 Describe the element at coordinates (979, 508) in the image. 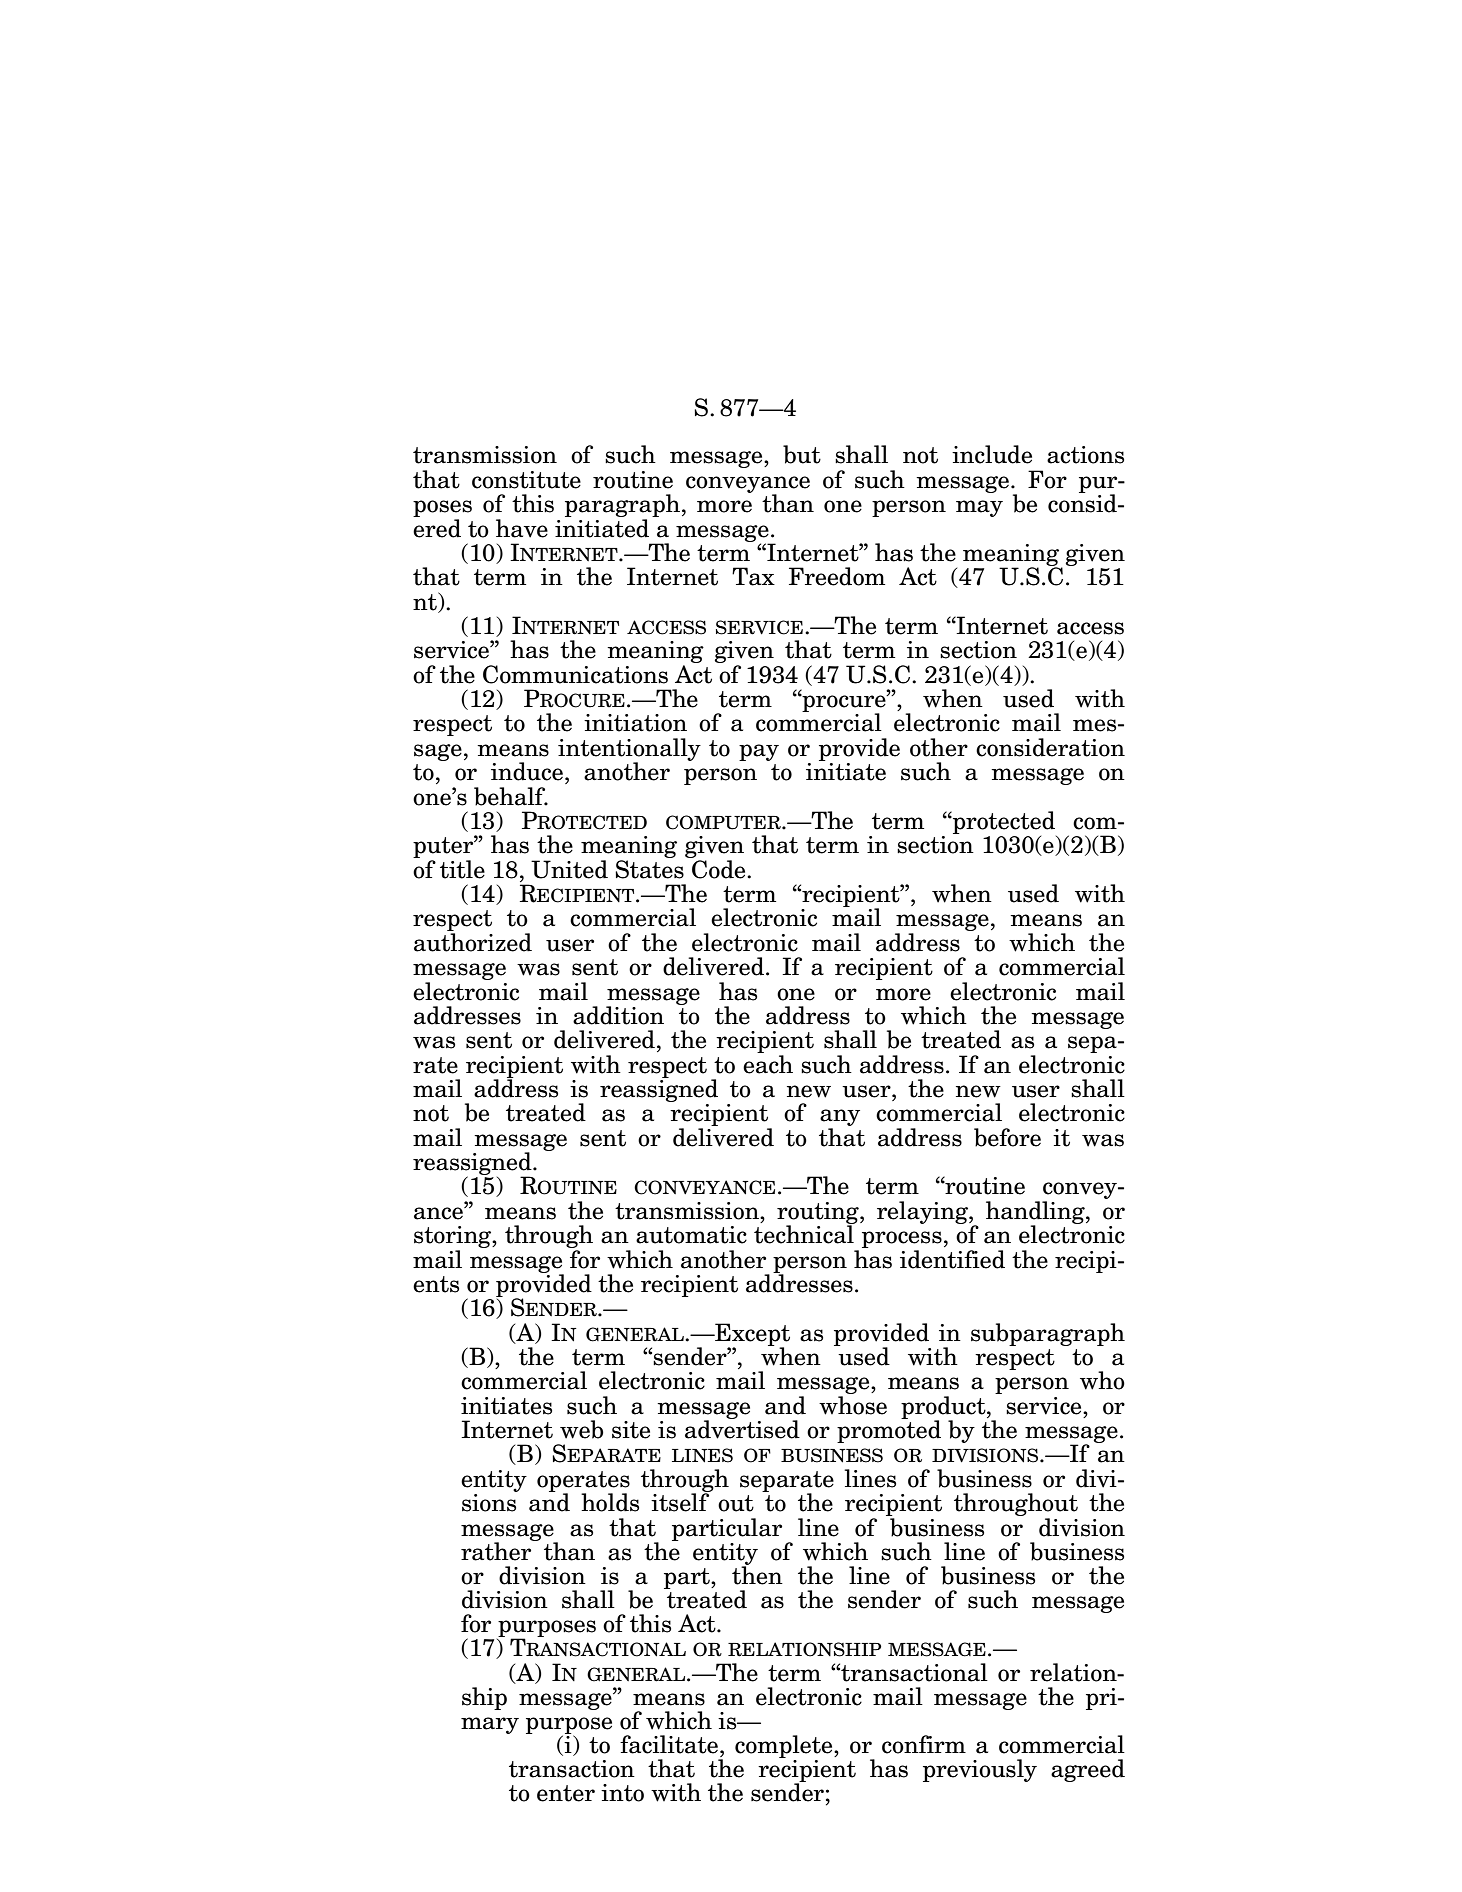

I see `may` at that location.
